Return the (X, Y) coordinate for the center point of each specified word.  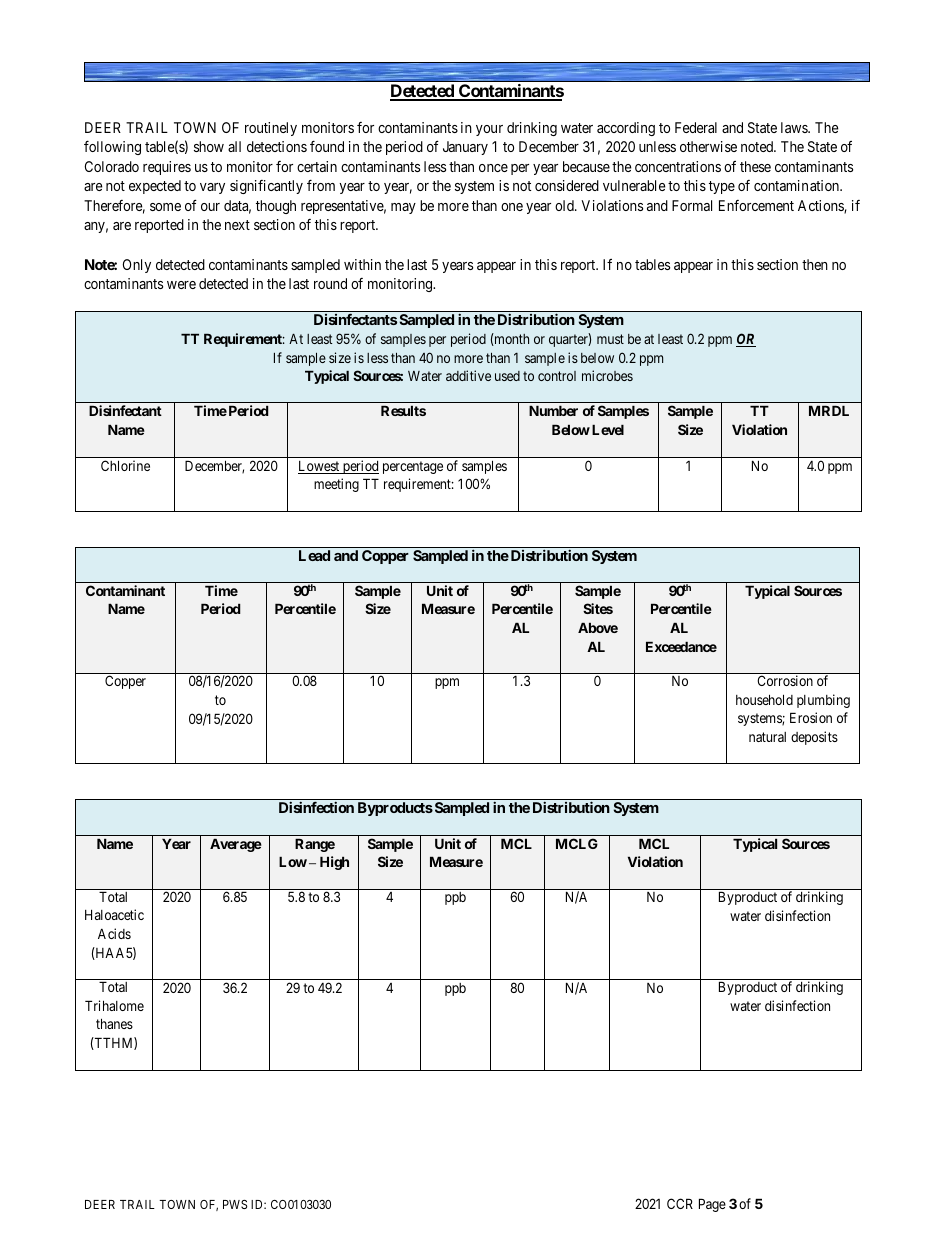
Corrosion (785, 680)
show (209, 146)
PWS (235, 1204)
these (755, 166)
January (465, 148)
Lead (314, 555)
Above (598, 627)
